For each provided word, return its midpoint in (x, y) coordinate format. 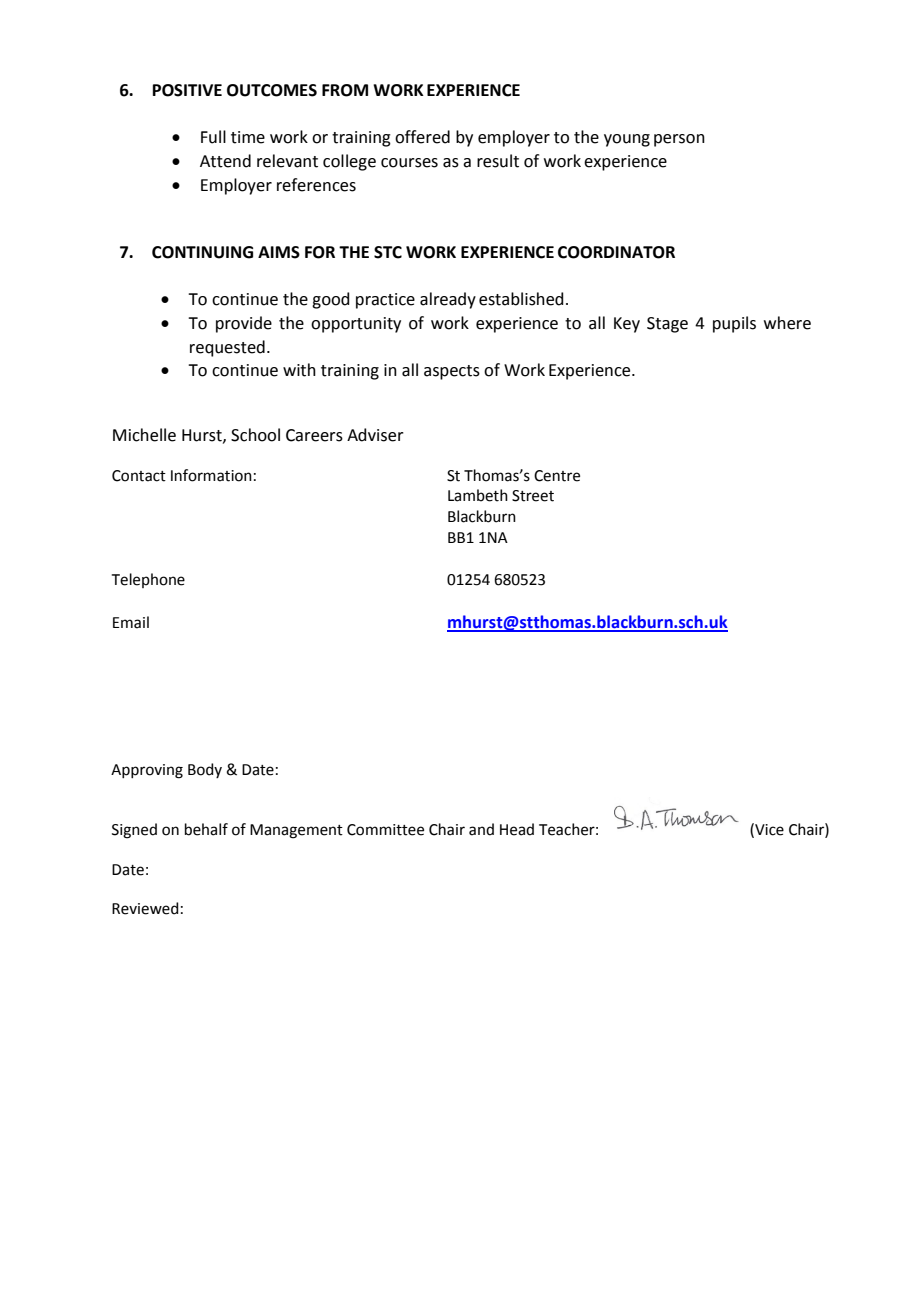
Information (211, 475)
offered (422, 137)
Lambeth (478, 495)
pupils (734, 324)
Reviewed (145, 908)
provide (244, 324)
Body (205, 770)
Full (213, 137)
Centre (557, 476)
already (448, 300)
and (481, 829)
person (679, 140)
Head (517, 829)
